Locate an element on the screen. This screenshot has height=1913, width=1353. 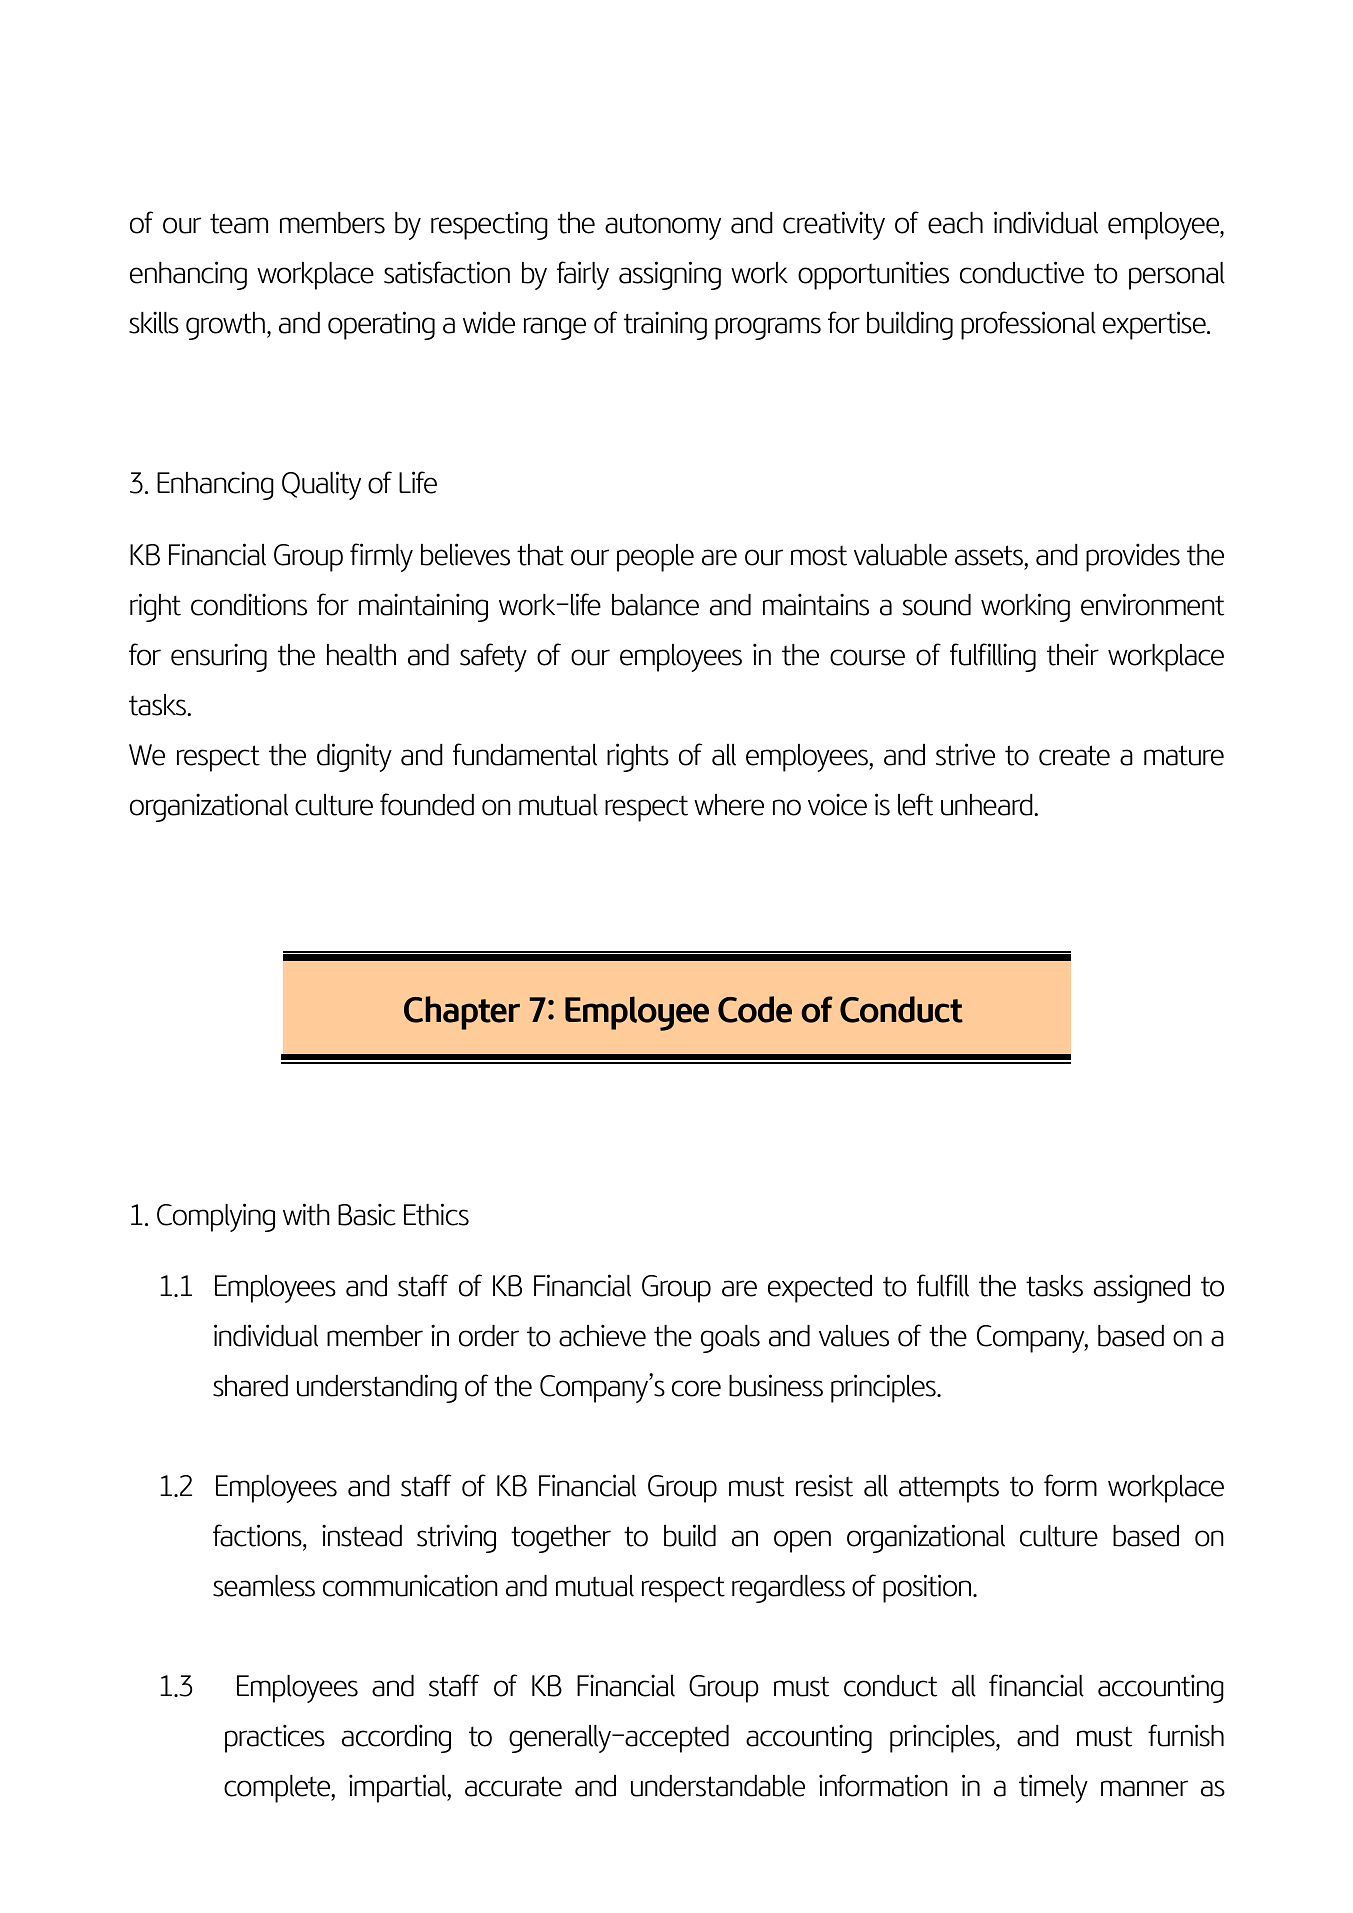
assigning is located at coordinates (670, 275).
